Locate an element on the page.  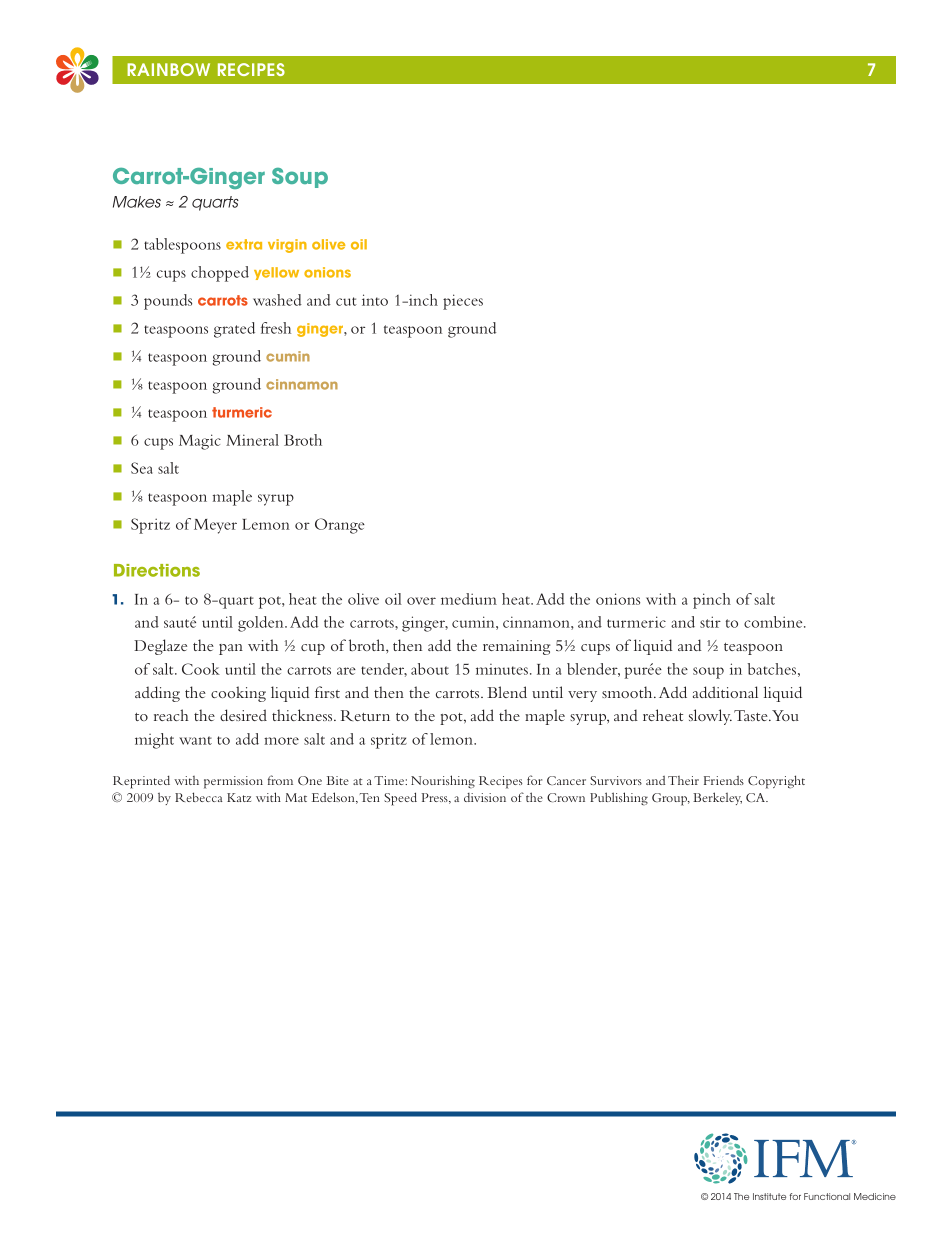
minutes is located at coordinates (502, 669).
